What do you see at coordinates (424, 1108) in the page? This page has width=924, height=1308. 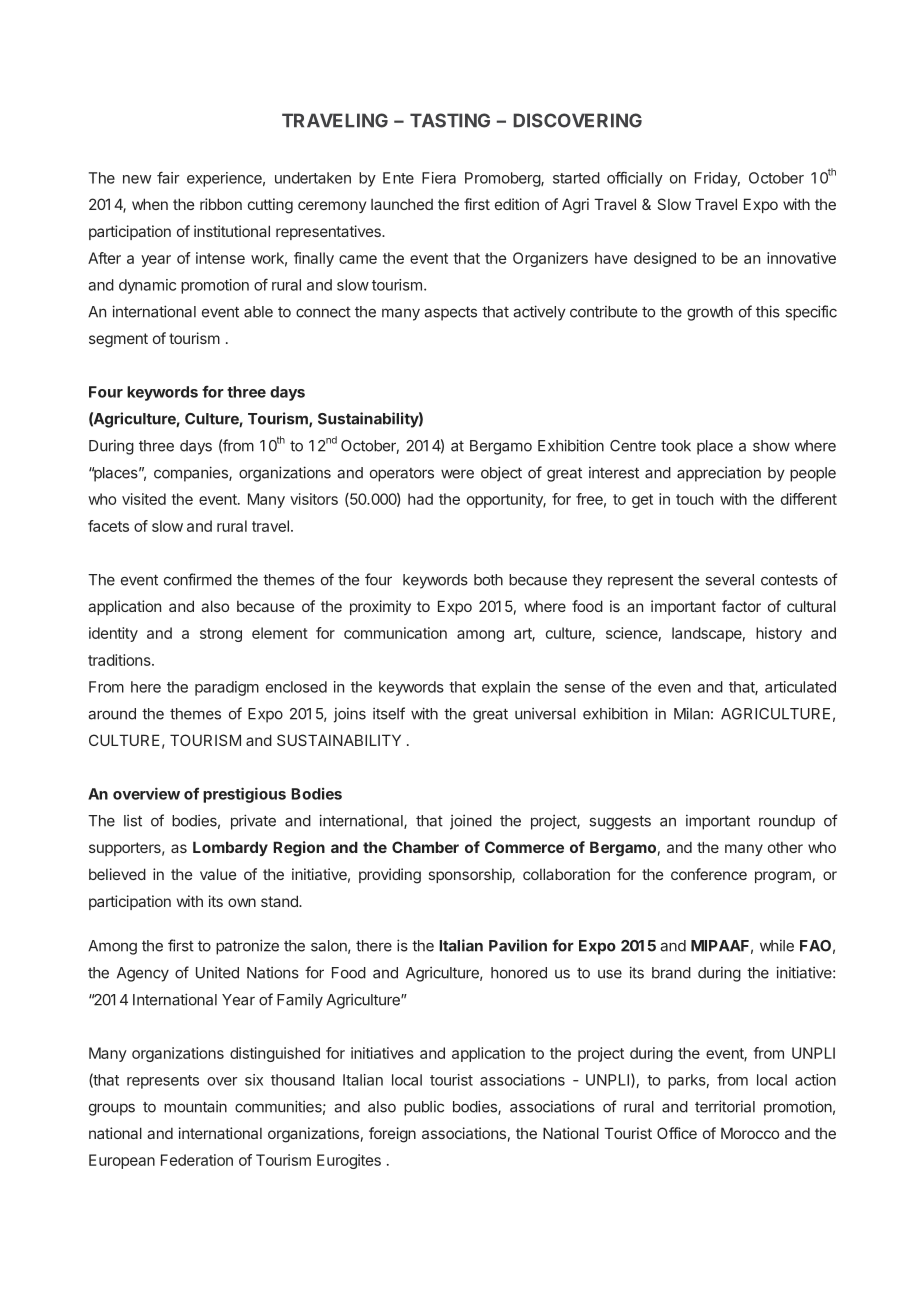 I see `public` at bounding box center [424, 1108].
